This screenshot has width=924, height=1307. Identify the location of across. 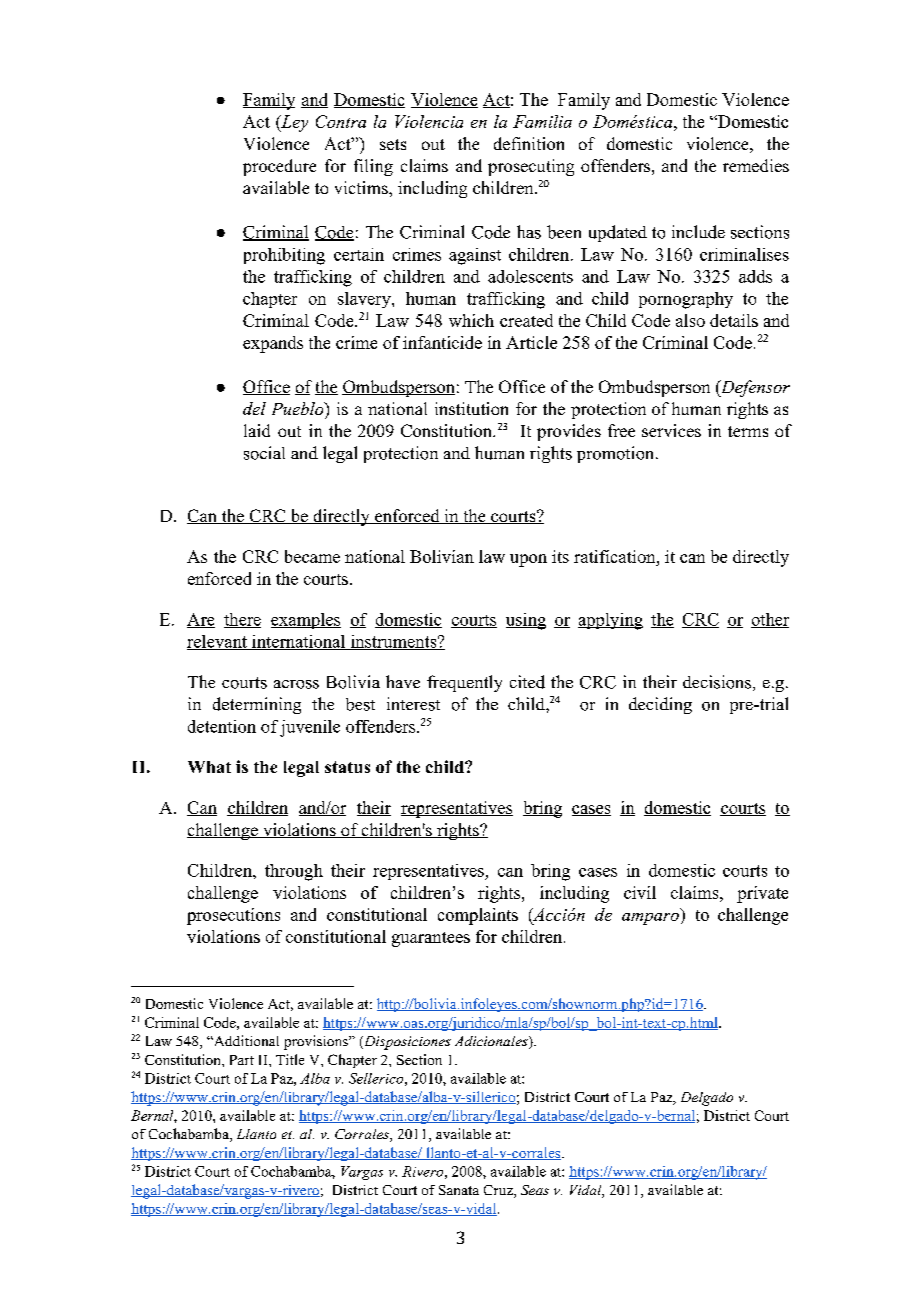
(296, 684).
